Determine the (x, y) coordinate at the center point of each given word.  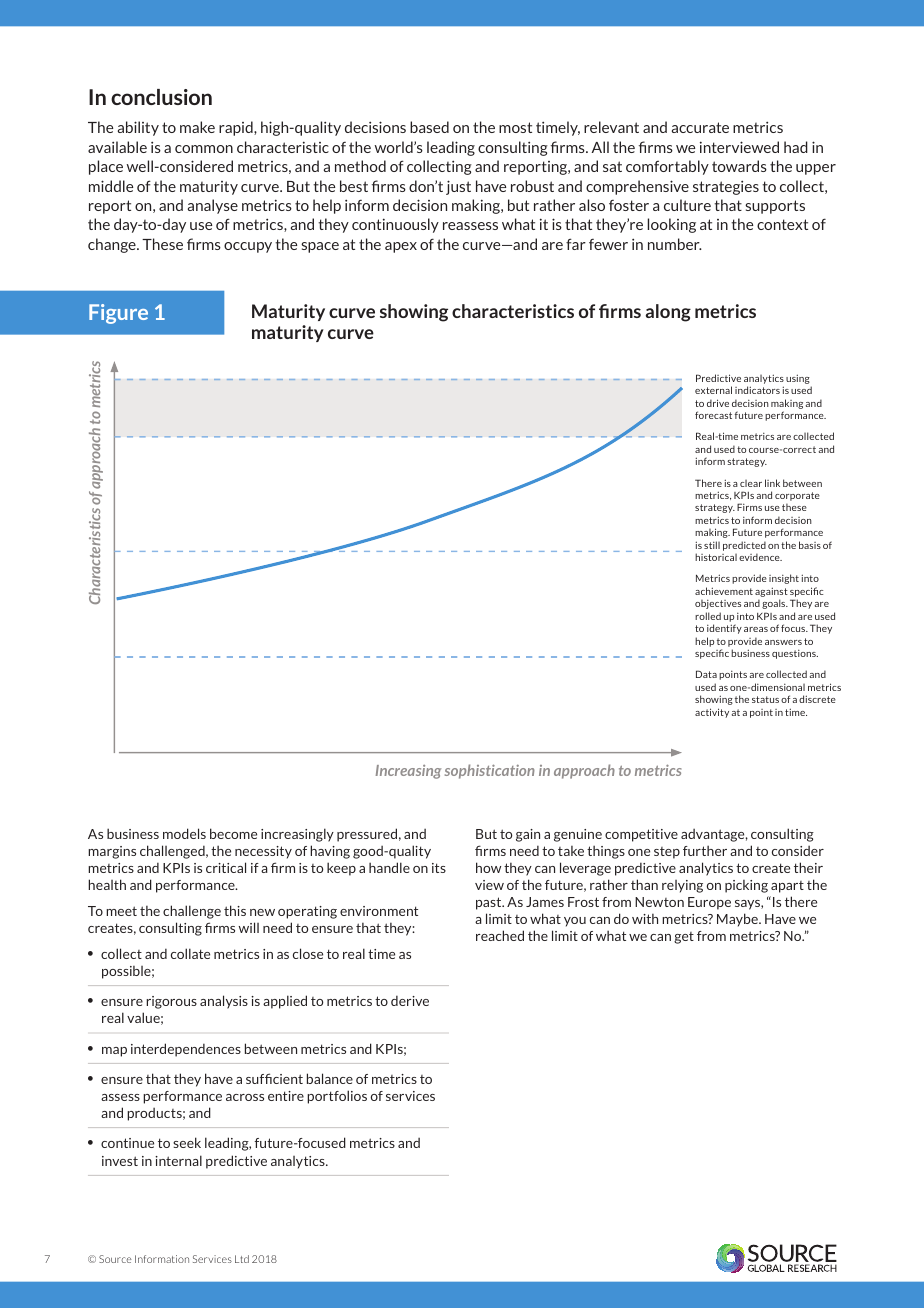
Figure (118, 314)
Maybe (738, 920)
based (429, 127)
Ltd (242, 1259)
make (197, 127)
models (184, 833)
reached (500, 935)
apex (401, 247)
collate (190, 953)
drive (718, 403)
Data (706, 674)
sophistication (490, 771)
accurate (700, 127)
